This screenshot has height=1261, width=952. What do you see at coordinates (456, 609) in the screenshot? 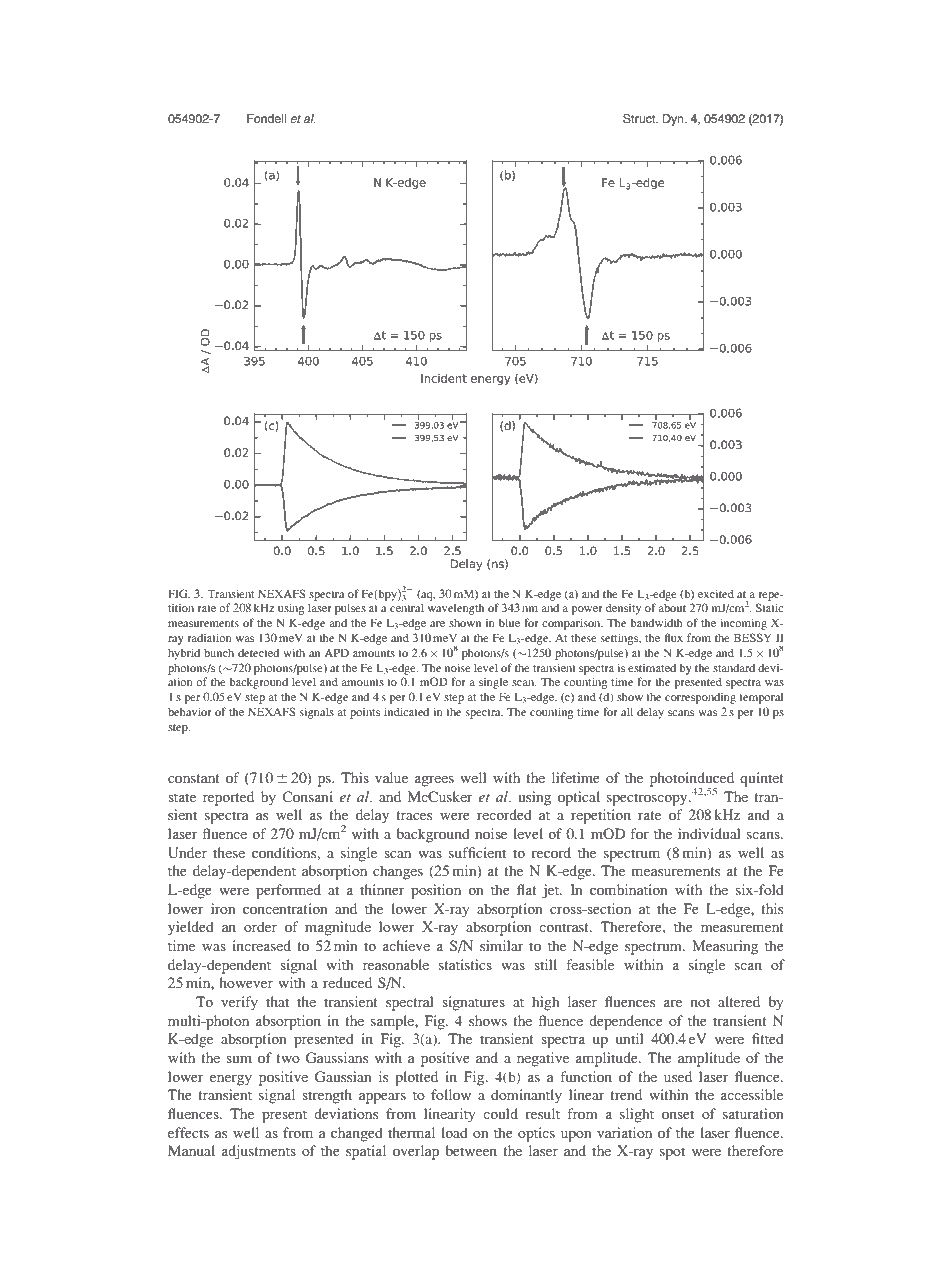
I see `wavelength` at bounding box center [456, 609].
